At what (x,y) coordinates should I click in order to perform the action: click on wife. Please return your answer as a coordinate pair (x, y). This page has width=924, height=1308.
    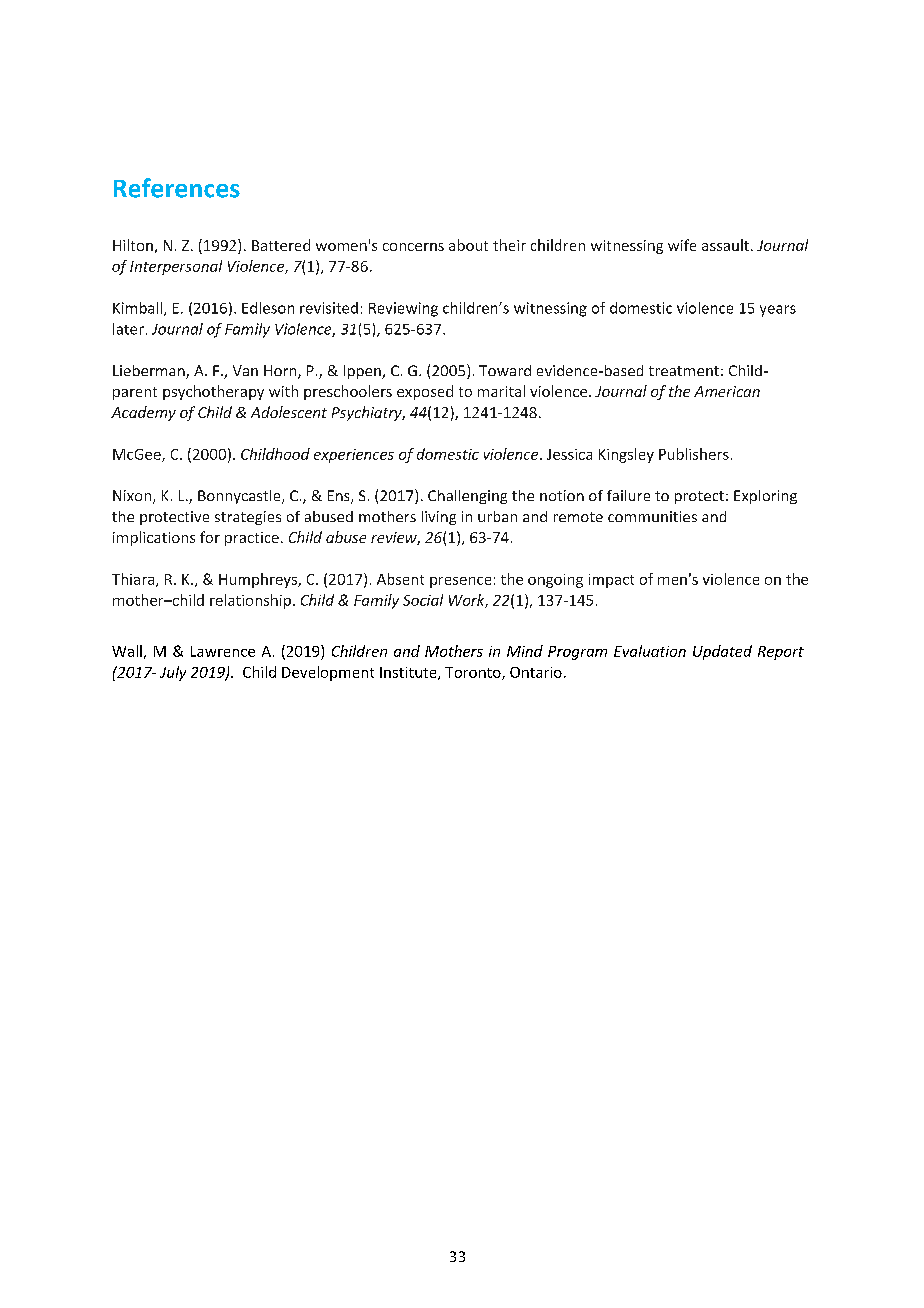
    Looking at the image, I should click on (682, 245).
